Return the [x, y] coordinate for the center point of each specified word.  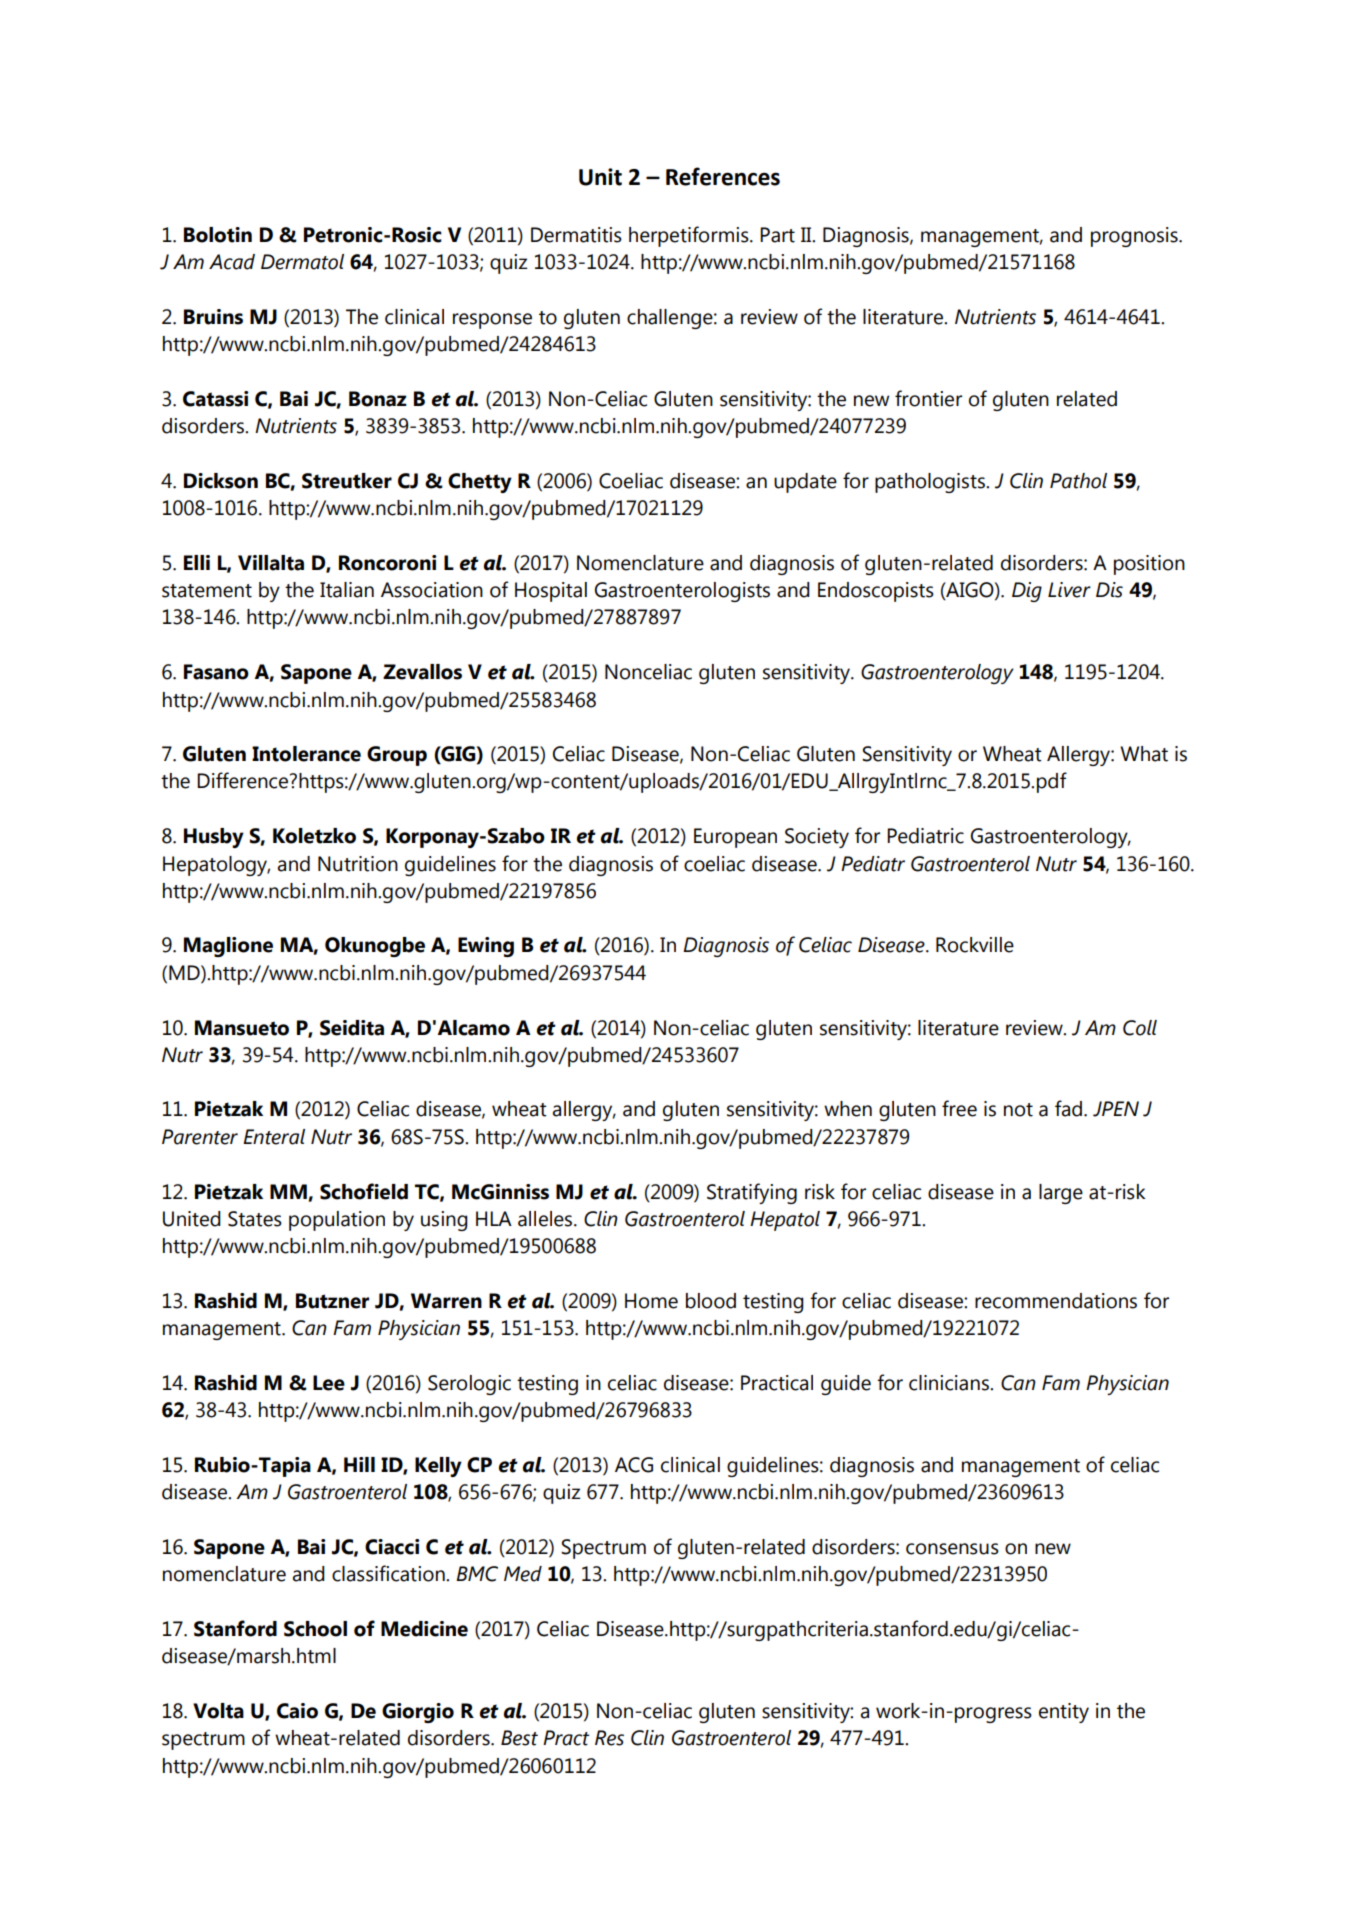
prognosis [1135, 237]
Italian [347, 590]
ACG [634, 1465]
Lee [329, 1383]
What [1144, 754]
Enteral [274, 1137]
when [848, 1109]
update [805, 483]
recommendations [1056, 1301]
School [315, 1629]
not [1018, 1110]
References [723, 176]
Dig [1027, 592]
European [735, 838]
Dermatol [302, 262]
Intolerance [306, 754]
